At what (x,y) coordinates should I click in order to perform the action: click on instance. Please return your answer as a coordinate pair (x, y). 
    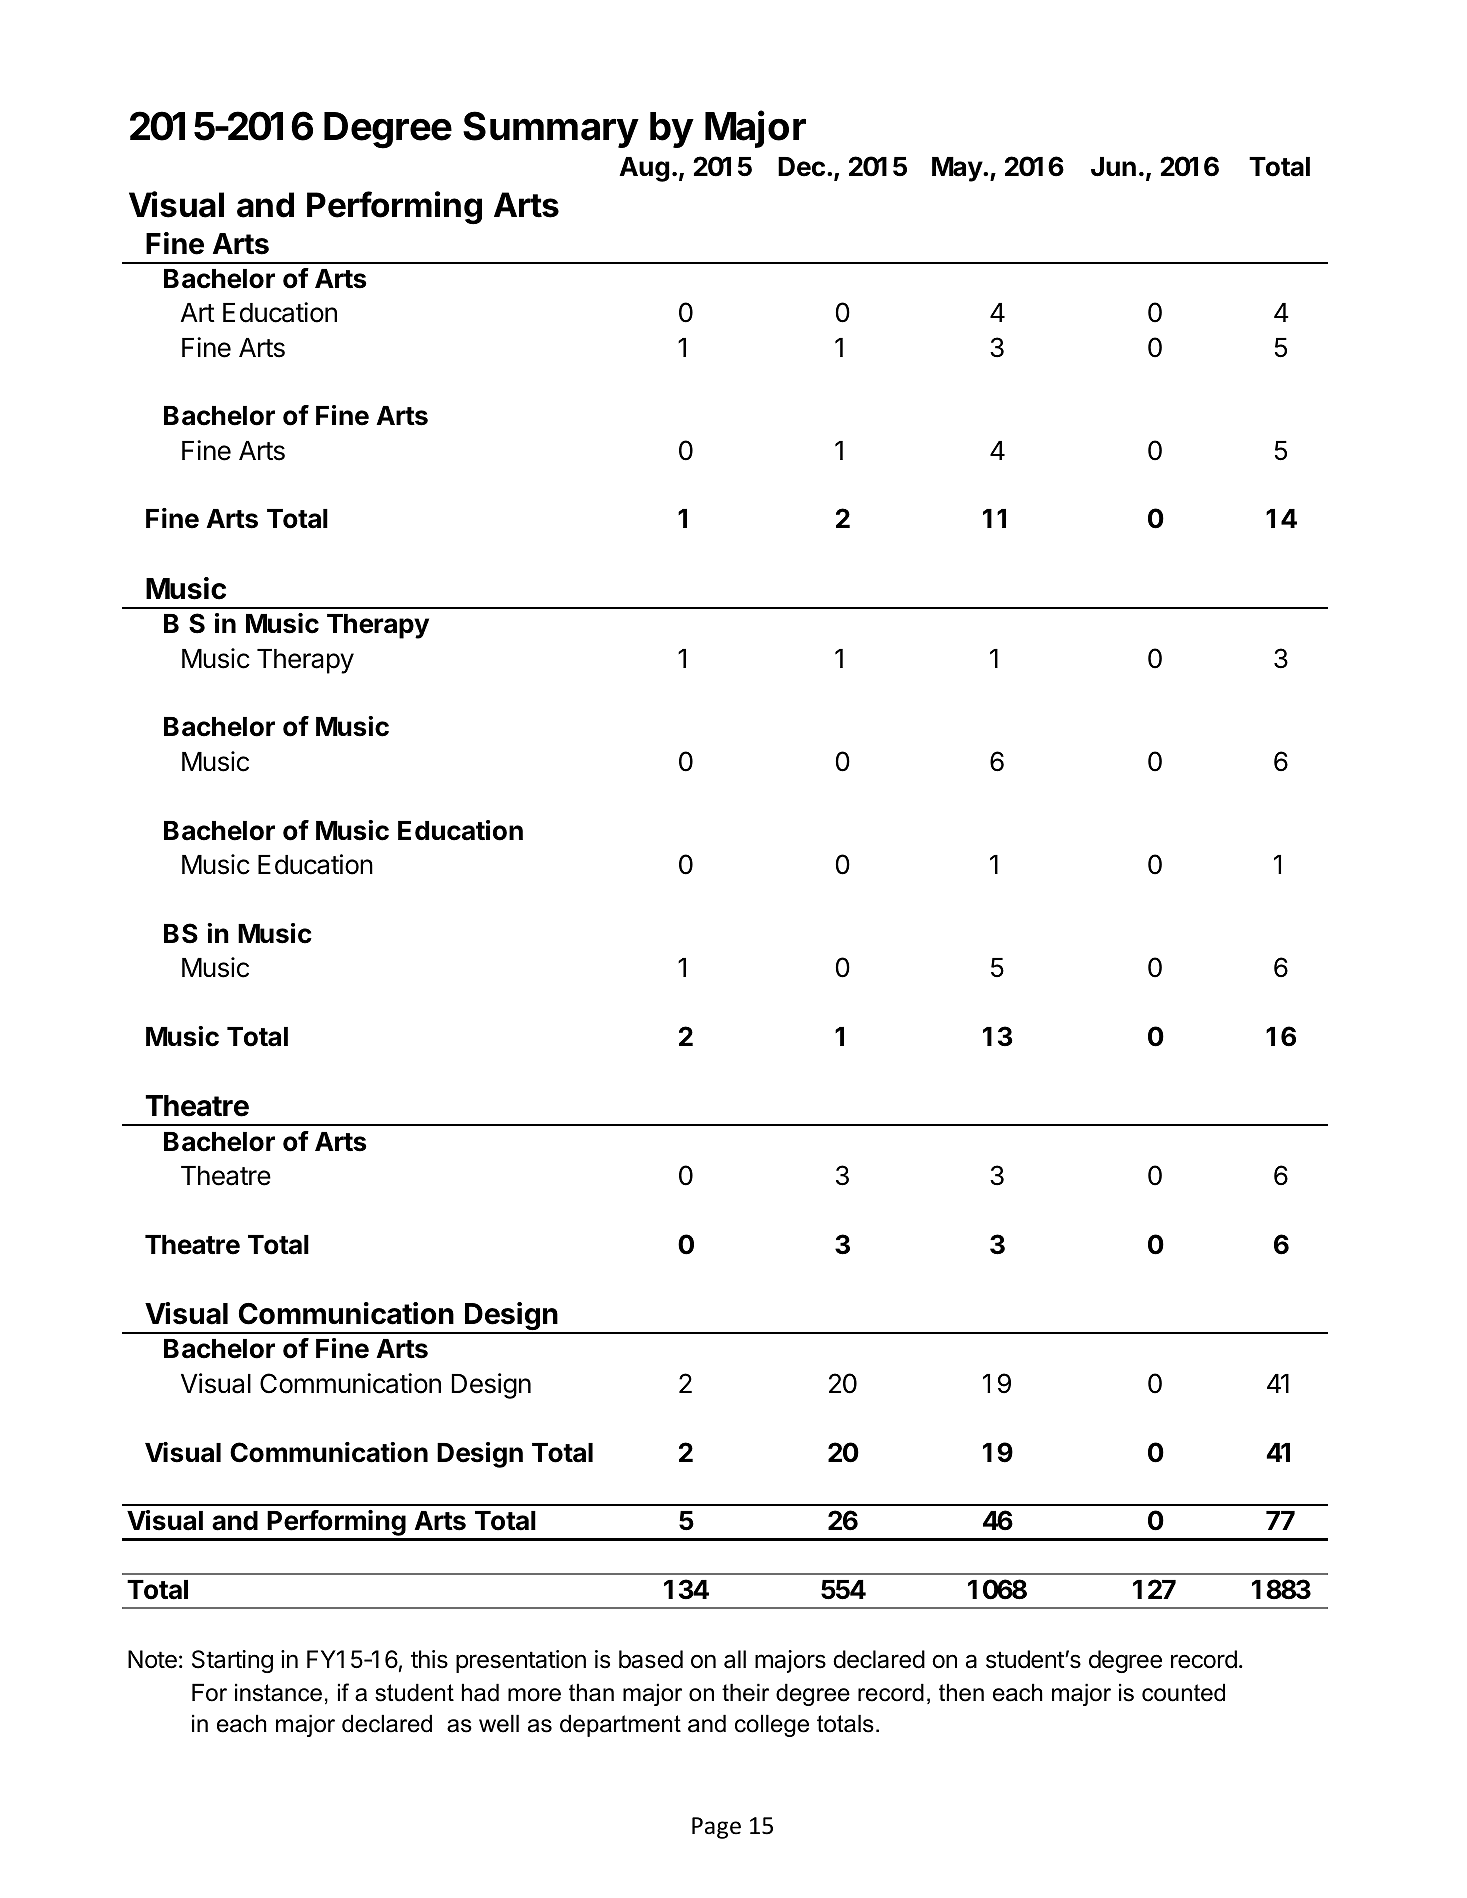
    Looking at the image, I should click on (278, 1692).
